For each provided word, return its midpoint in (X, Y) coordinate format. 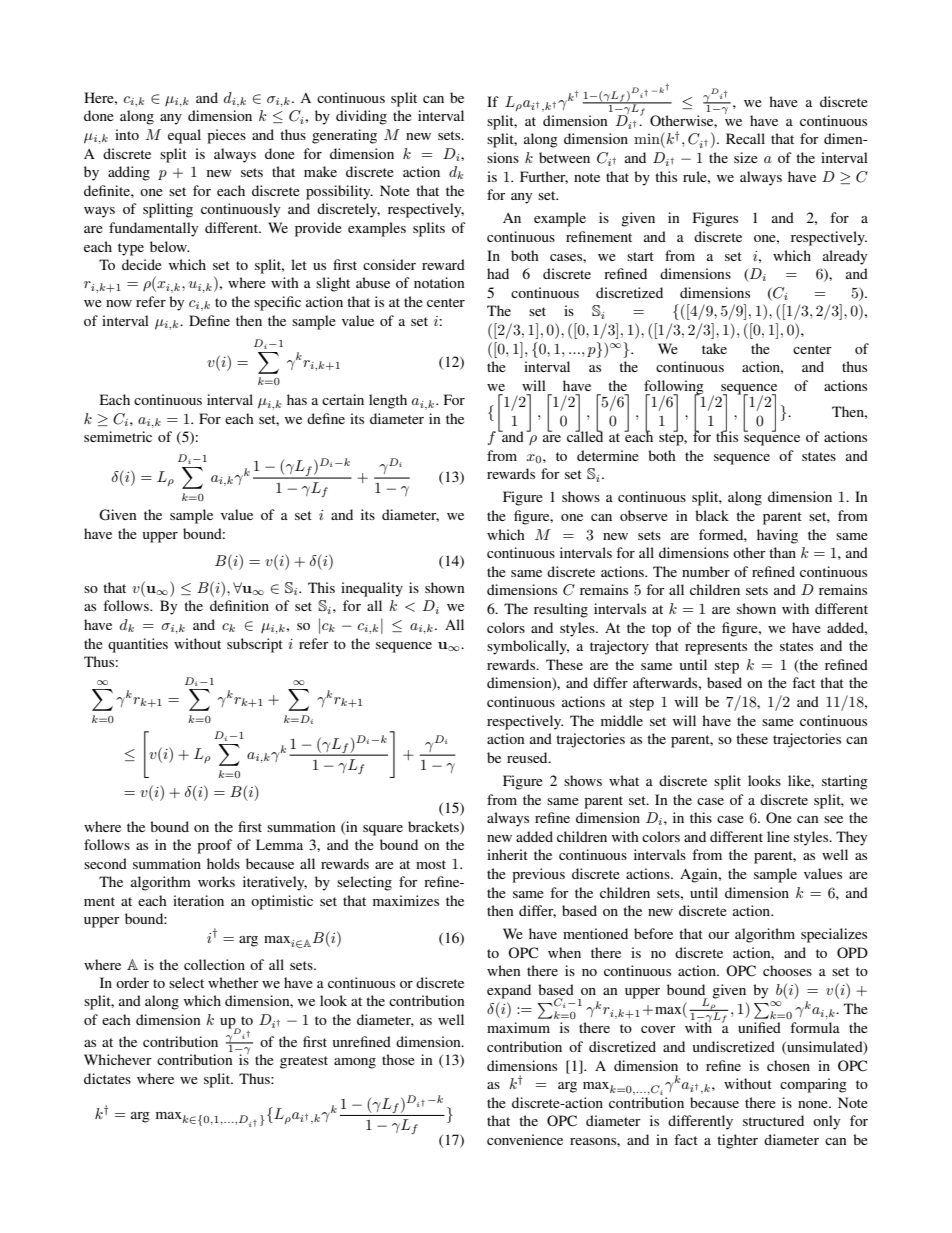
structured (773, 1120)
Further (544, 177)
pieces (226, 136)
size (746, 157)
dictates (107, 1078)
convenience (525, 1139)
